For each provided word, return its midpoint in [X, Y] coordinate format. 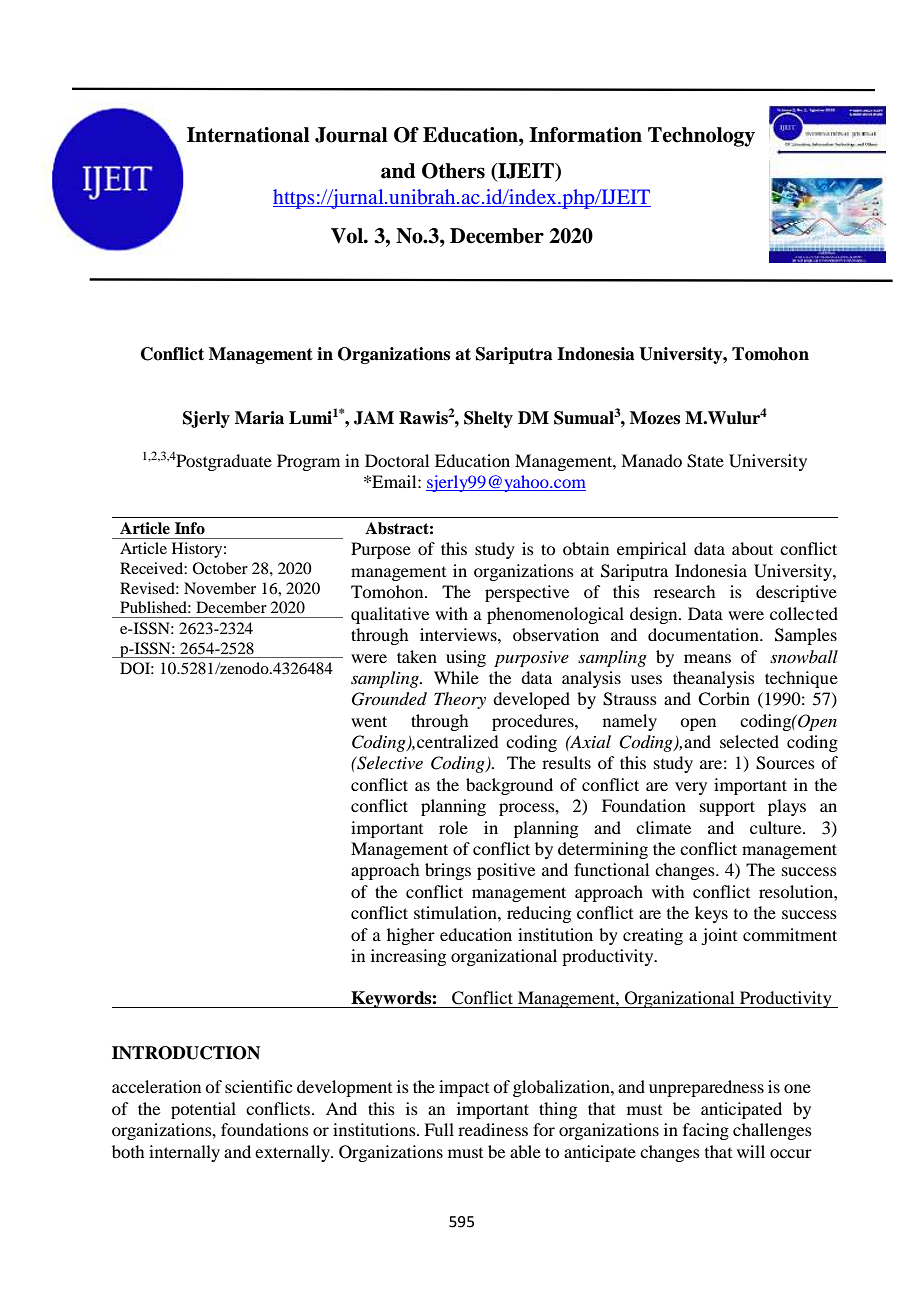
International [248, 135]
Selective [389, 763]
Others [453, 171]
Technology [701, 137]
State [705, 461]
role [453, 827]
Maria [259, 418]
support [727, 808]
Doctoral [397, 460]
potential [203, 1110]
